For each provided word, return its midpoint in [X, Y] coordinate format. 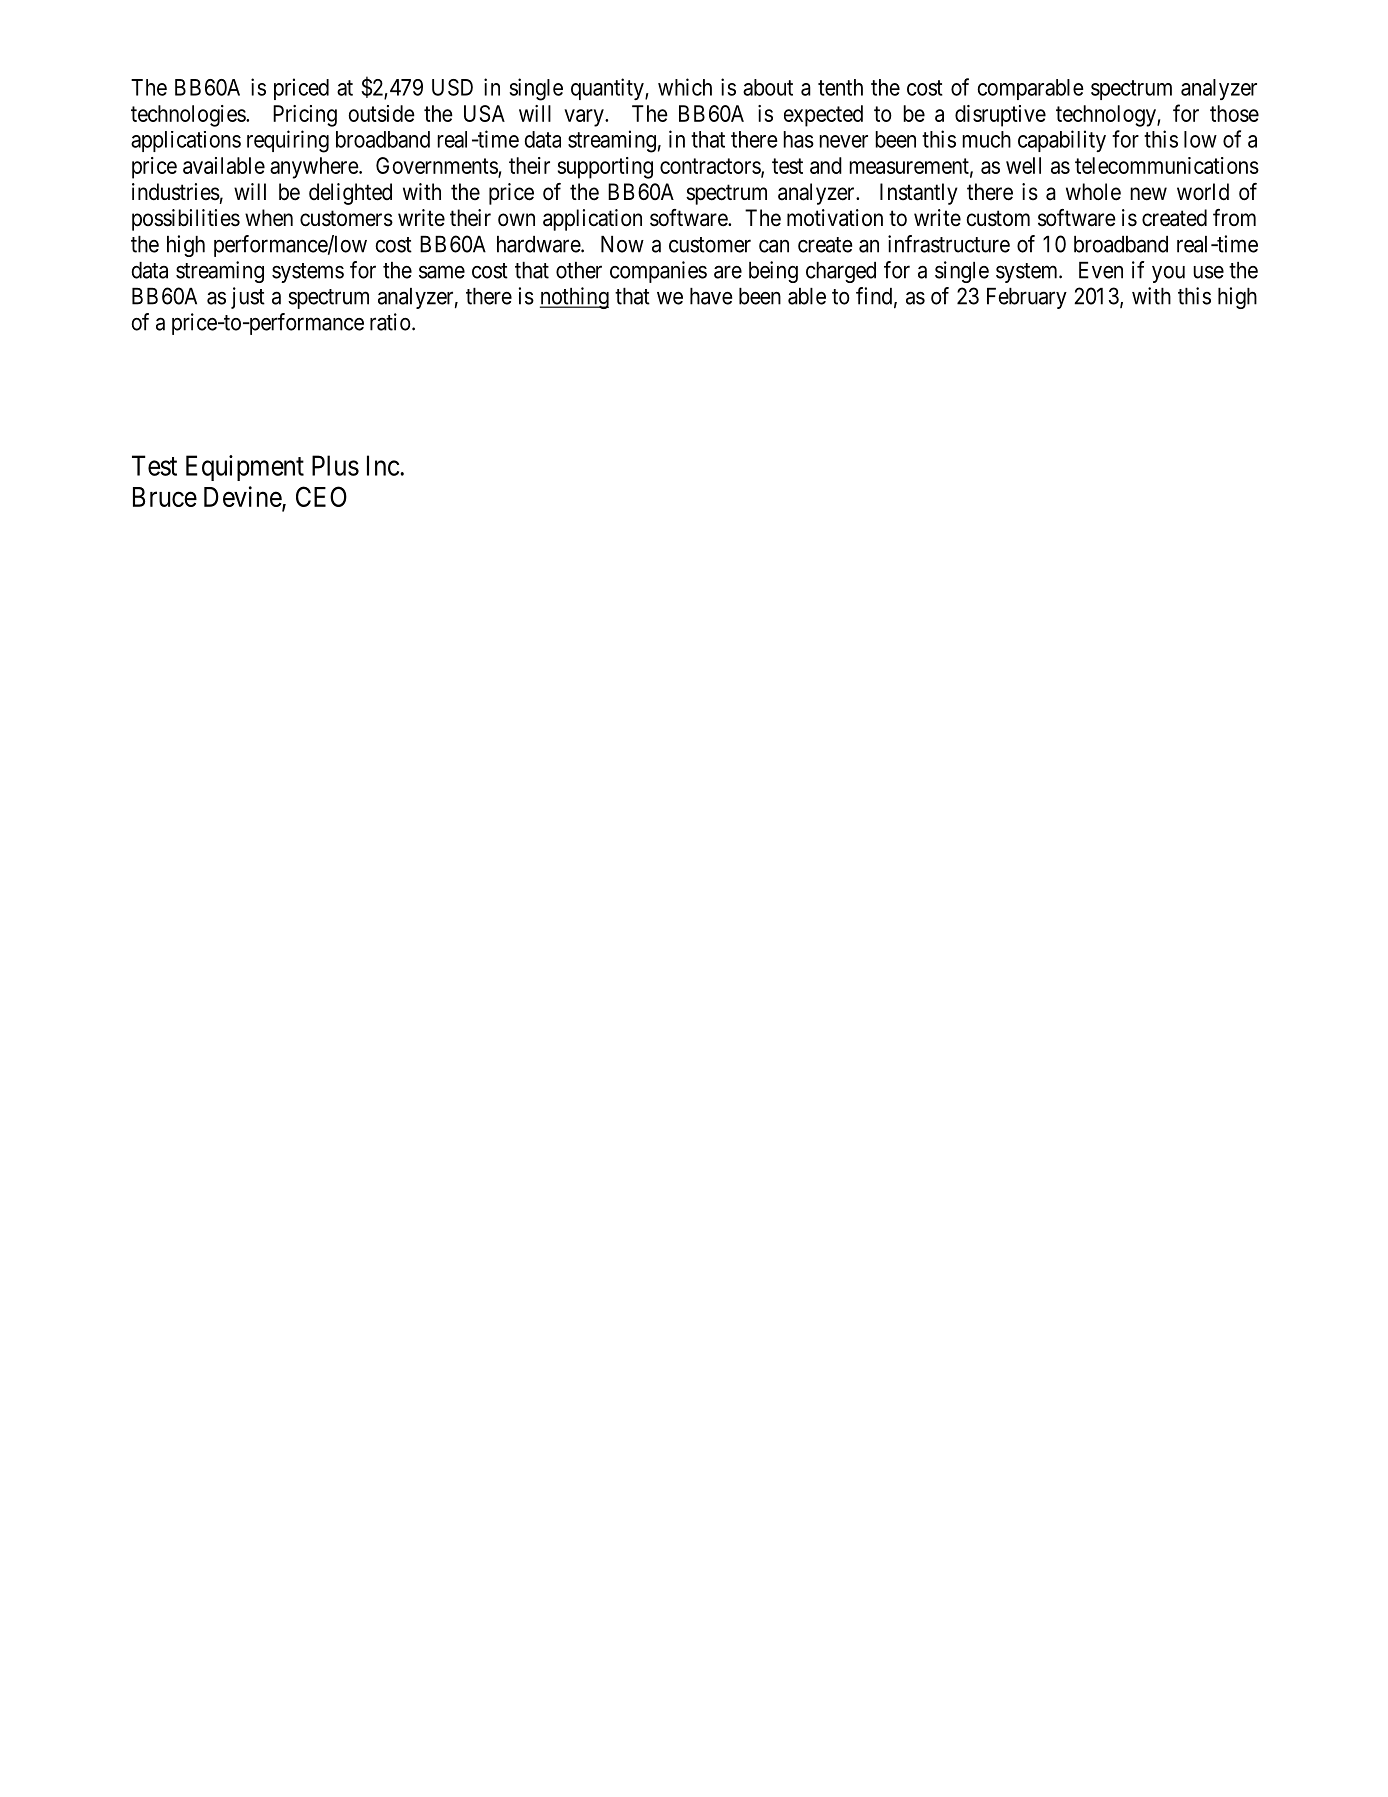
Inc [383, 465]
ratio [390, 322]
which [685, 87]
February [1027, 298]
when [269, 218]
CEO [321, 496]
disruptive [1000, 116]
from [1234, 217]
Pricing [305, 116]
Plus [335, 465]
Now [622, 244]
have [711, 296]
